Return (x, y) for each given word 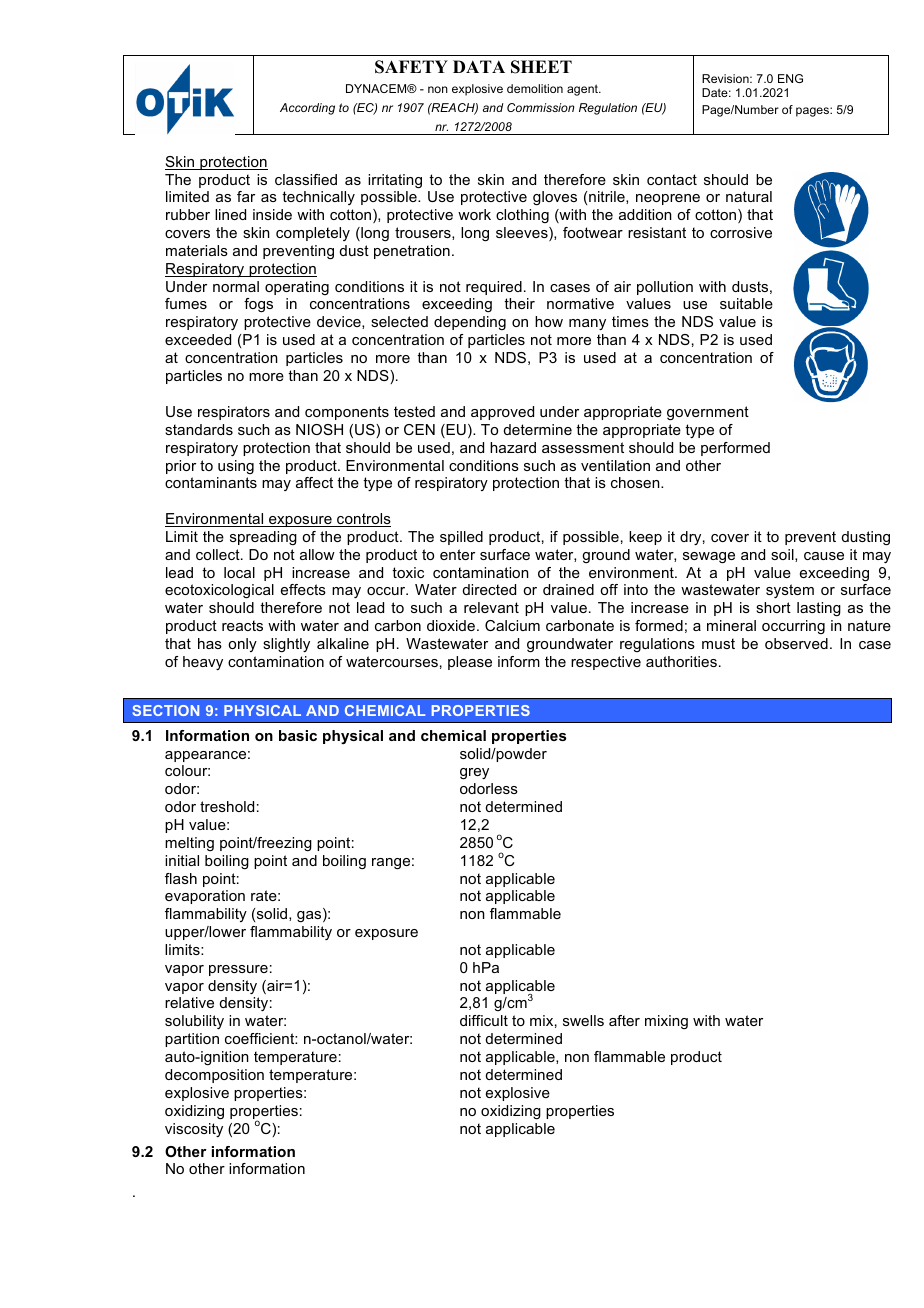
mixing (666, 1022)
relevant (491, 607)
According (307, 109)
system (790, 591)
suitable (746, 303)
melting (189, 844)
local (239, 572)
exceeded (198, 339)
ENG (790, 78)
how (549, 321)
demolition (535, 88)
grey (474, 774)
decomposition (214, 1076)
